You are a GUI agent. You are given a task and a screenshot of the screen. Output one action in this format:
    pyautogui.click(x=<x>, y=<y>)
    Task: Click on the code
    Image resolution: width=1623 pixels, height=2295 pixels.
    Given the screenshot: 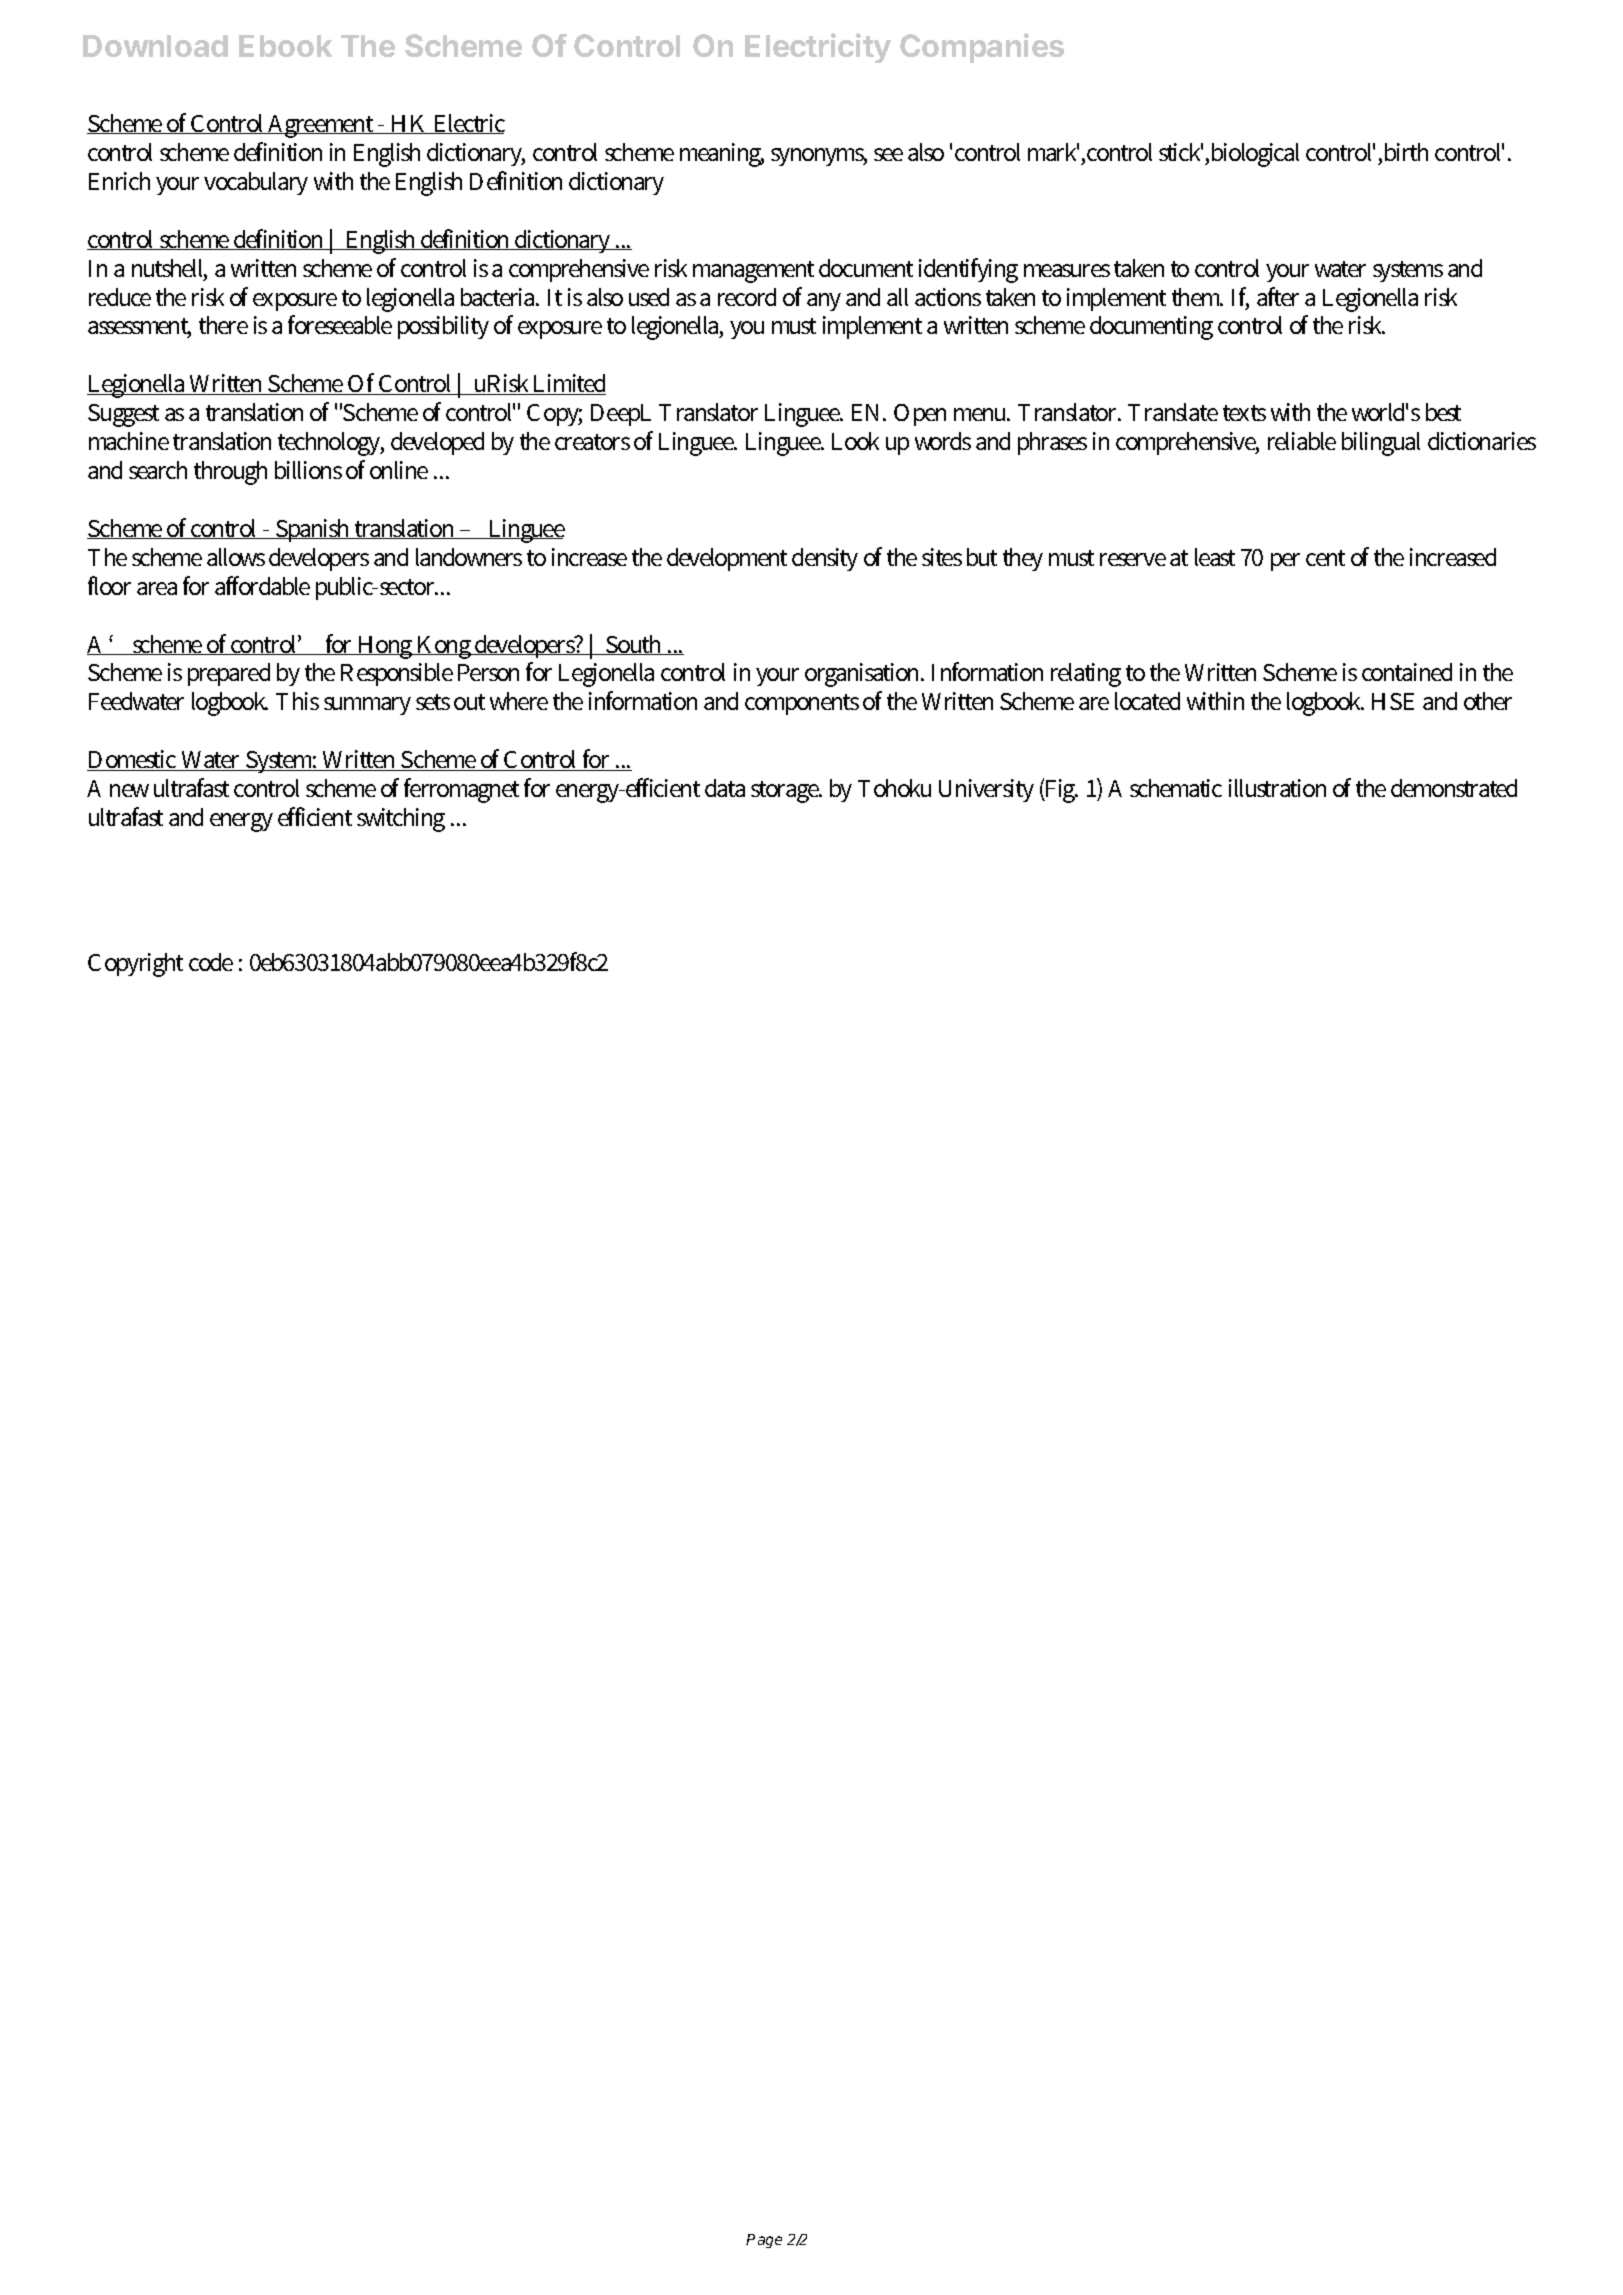 What is the action you would take?
    pyautogui.click(x=211, y=962)
